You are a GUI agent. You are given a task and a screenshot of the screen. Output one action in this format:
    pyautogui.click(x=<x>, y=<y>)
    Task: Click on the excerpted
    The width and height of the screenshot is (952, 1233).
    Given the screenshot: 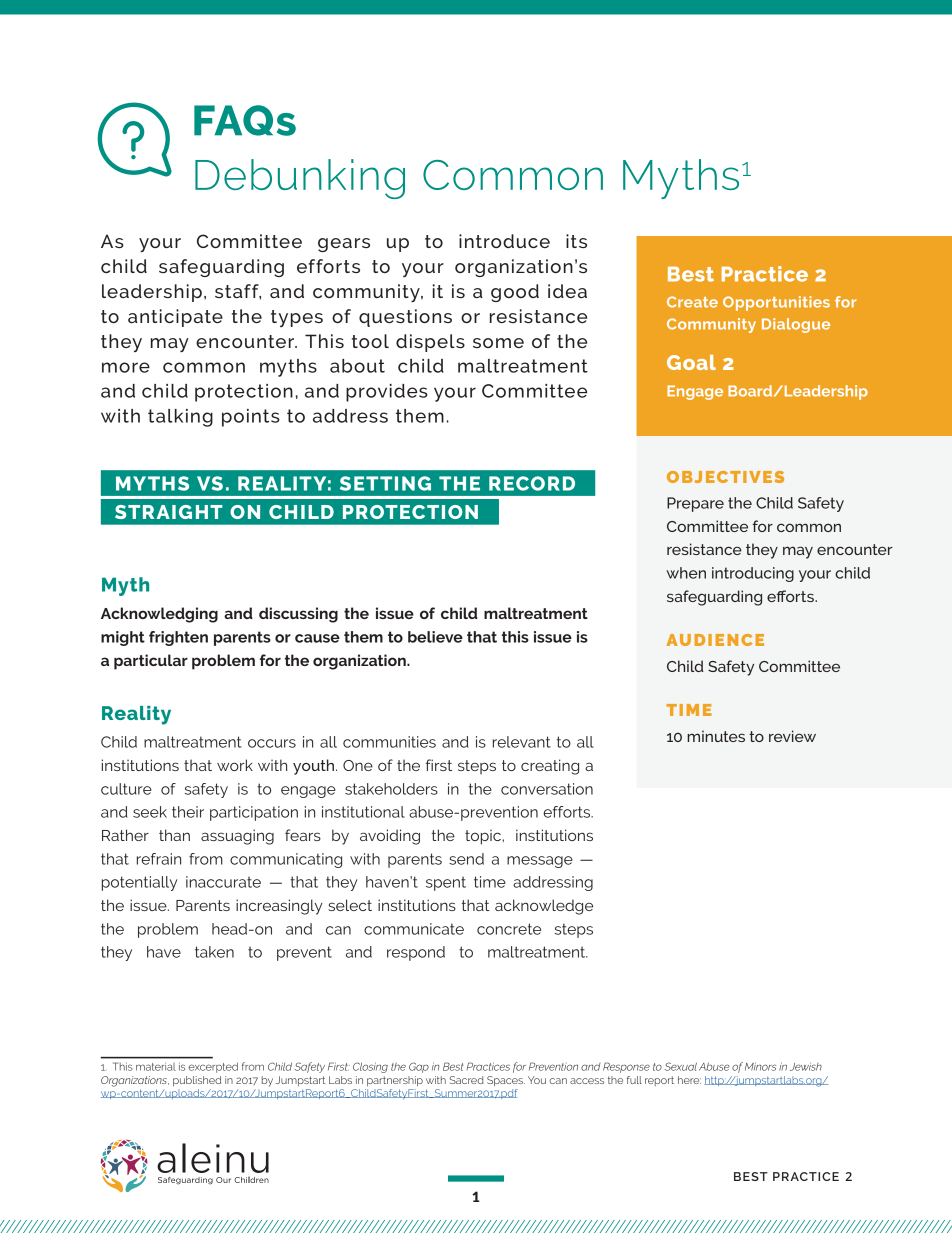 What is the action you would take?
    pyautogui.click(x=213, y=1067)
